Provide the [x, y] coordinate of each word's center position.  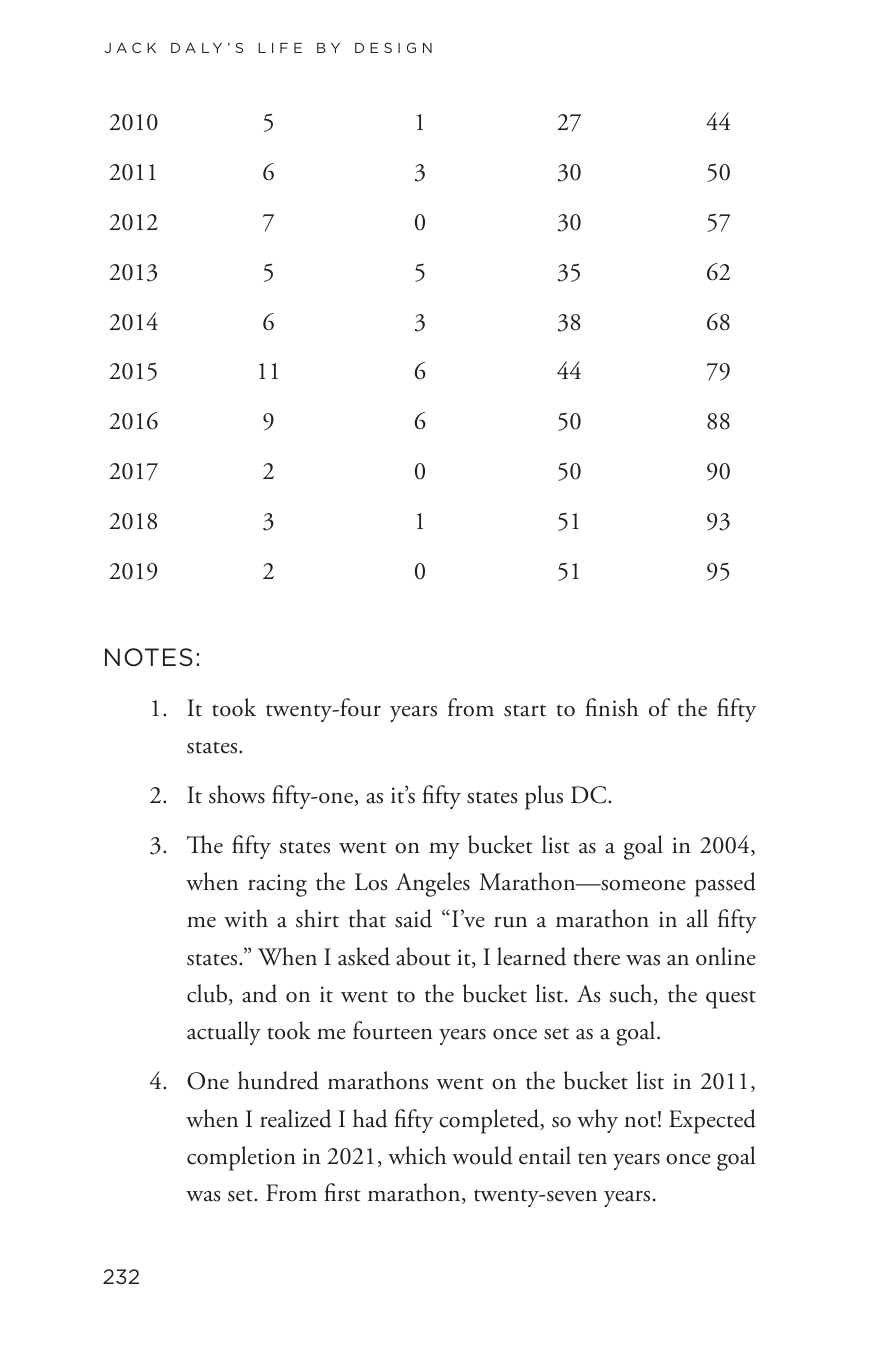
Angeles [433, 884]
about [423, 956]
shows [237, 794]
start [525, 710]
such [632, 994]
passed [725, 884]
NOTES [149, 657]
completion [241, 1158]
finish [611, 707]
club [208, 994]
